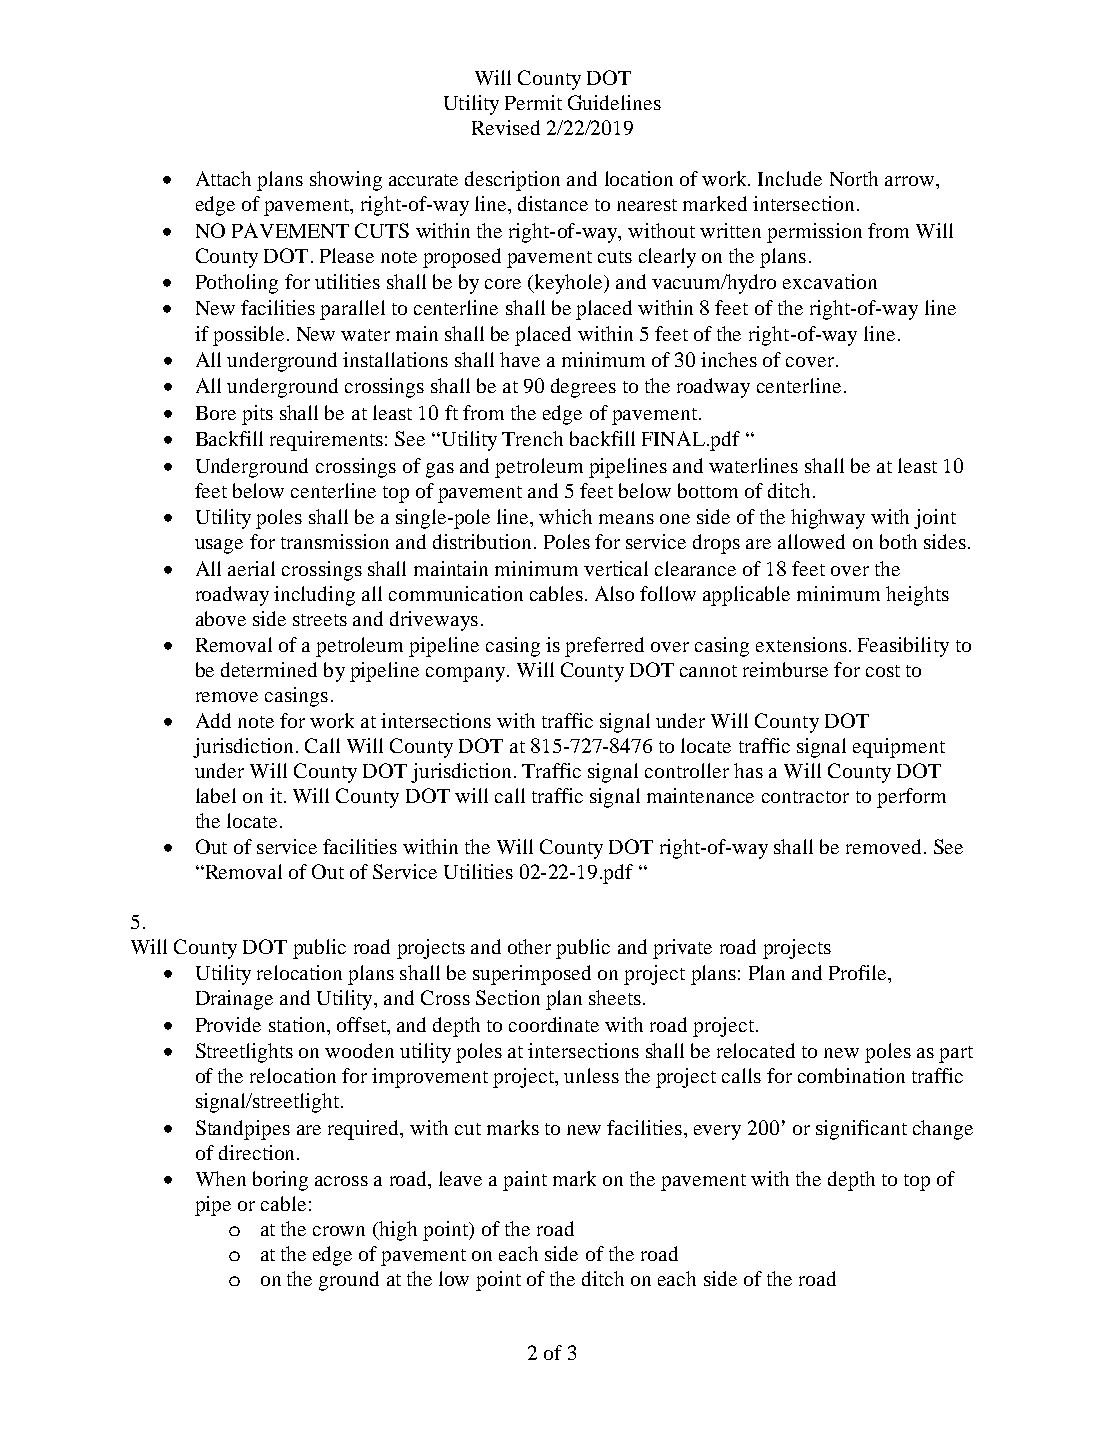  I want to click on both, so click(898, 541).
